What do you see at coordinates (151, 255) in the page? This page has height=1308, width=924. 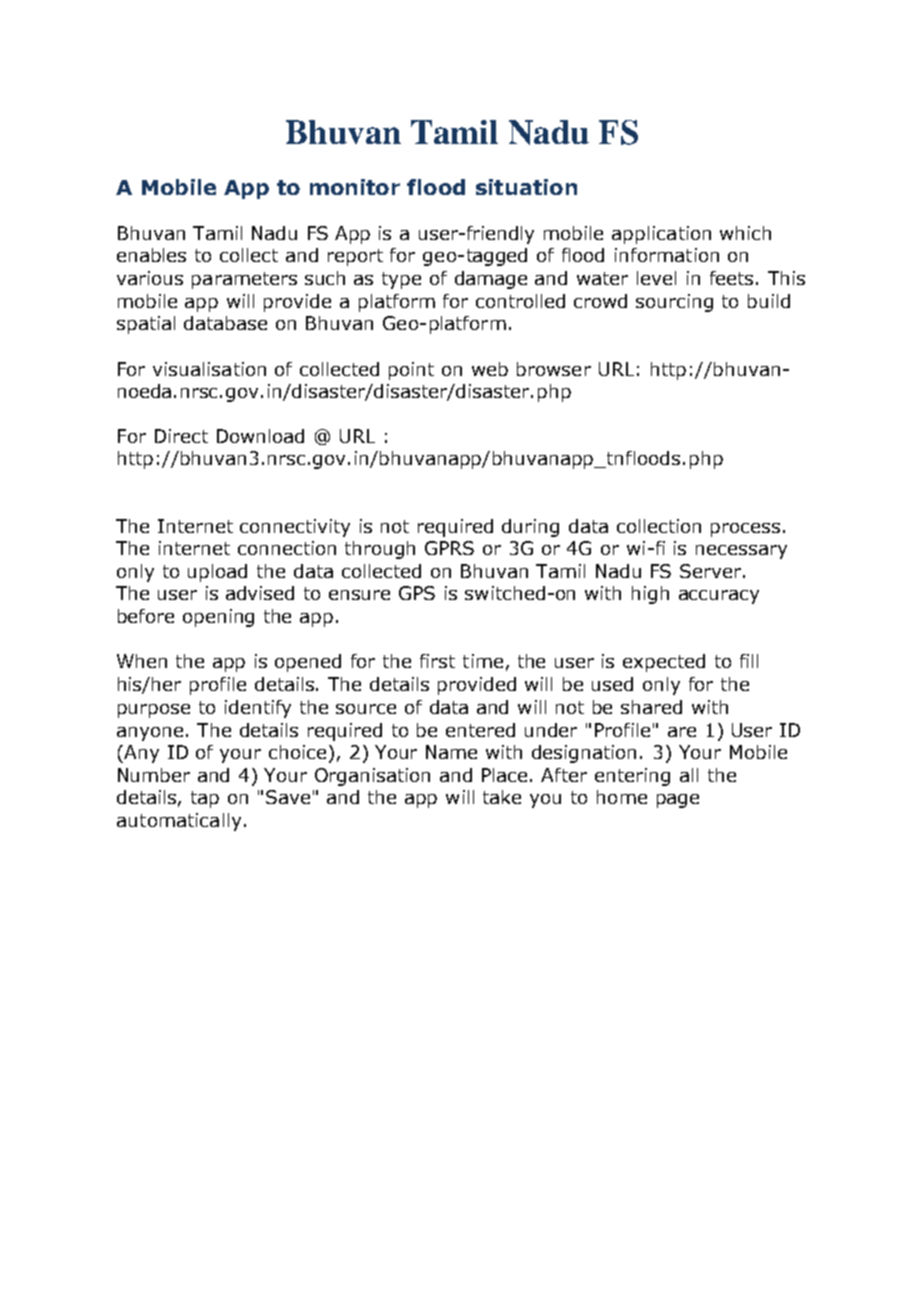 I see `enables` at bounding box center [151, 255].
